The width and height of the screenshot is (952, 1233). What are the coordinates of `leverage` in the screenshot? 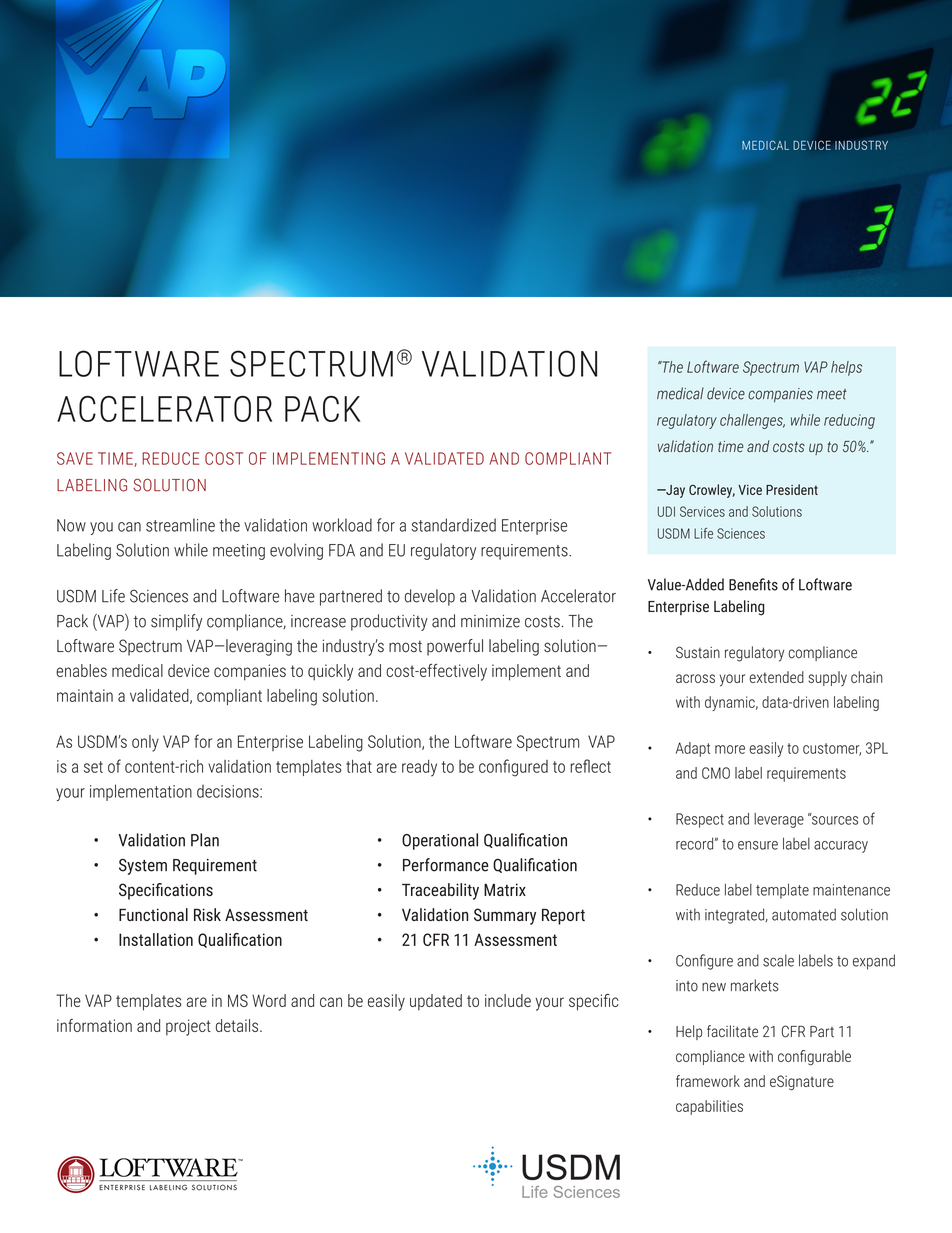 It's located at (779, 820).
